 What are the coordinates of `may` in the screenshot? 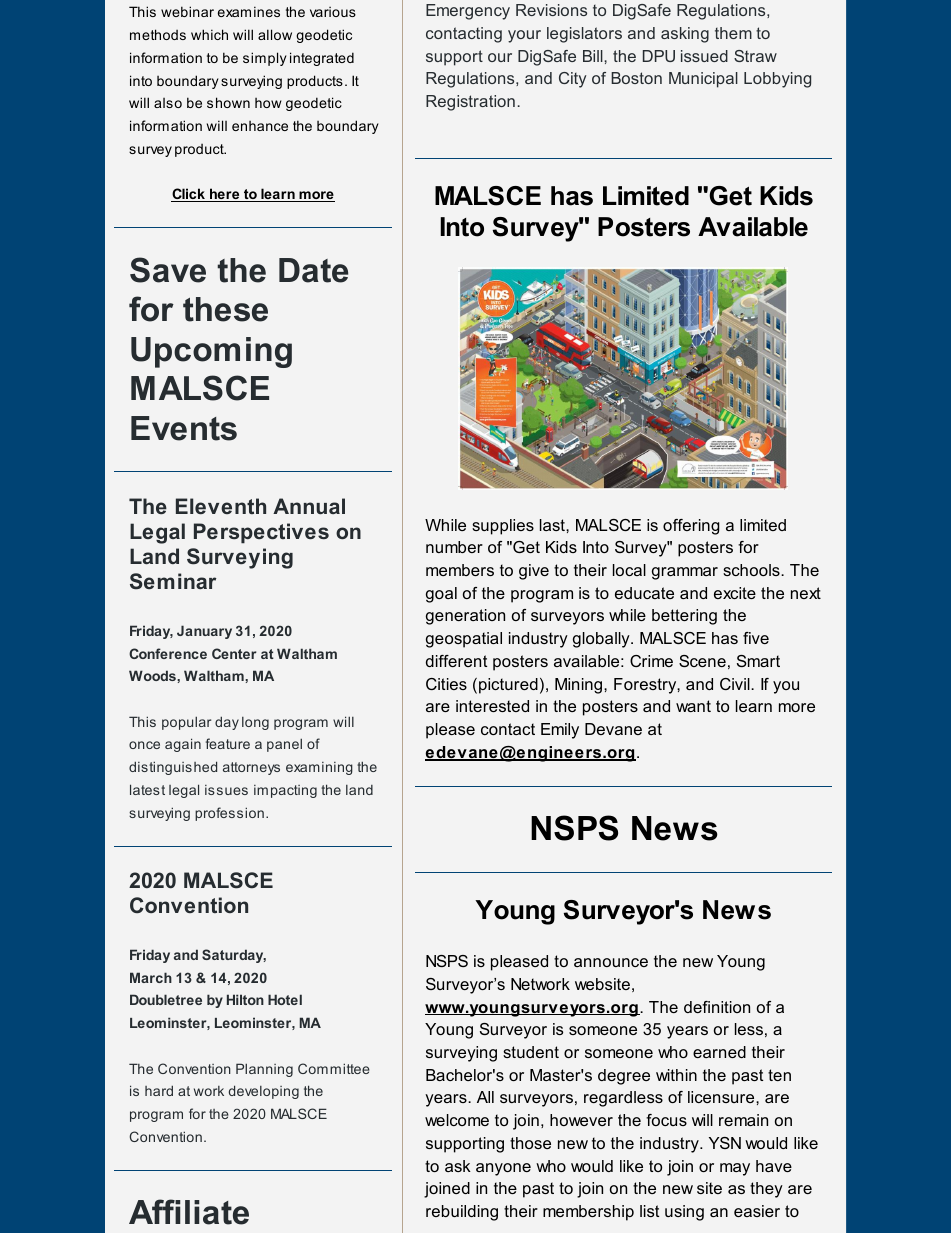 It's located at (735, 1169).
